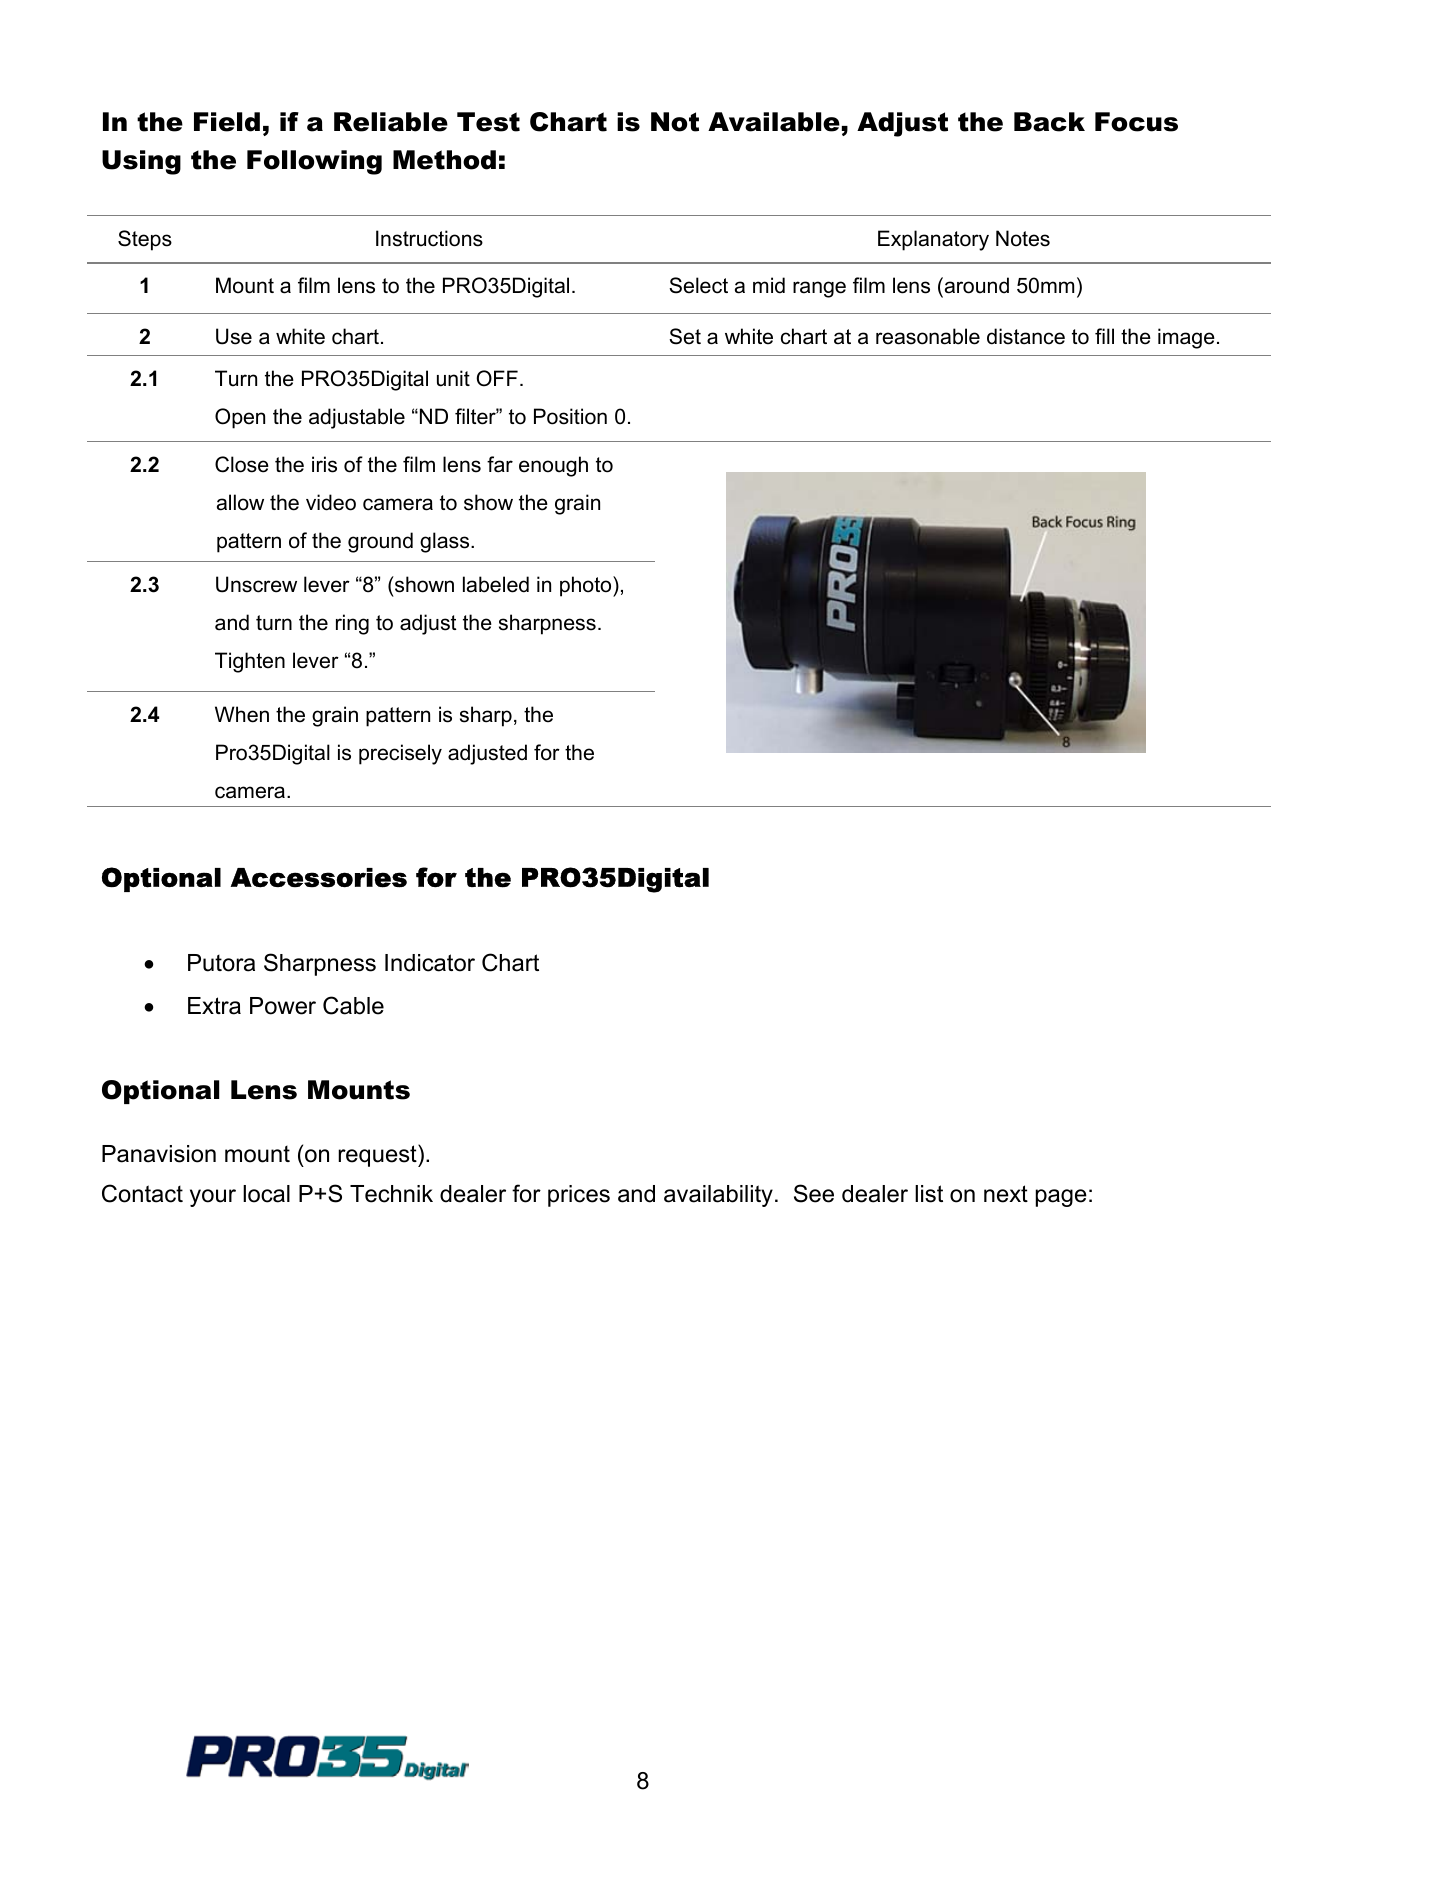 The image size is (1453, 1880). What do you see at coordinates (1026, 336) in the image?
I see `distance` at bounding box center [1026, 336].
